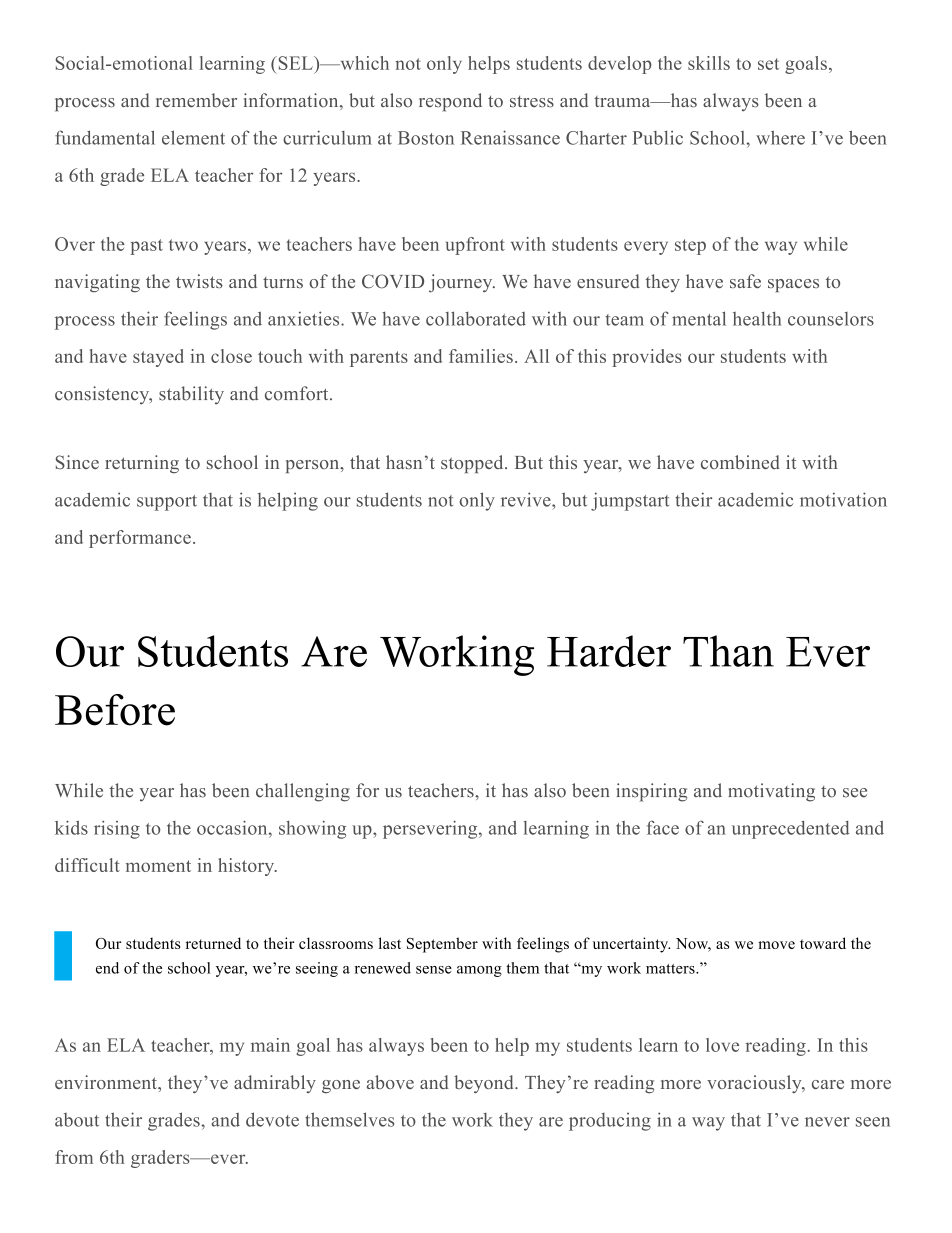  Describe the element at coordinates (791, 830) in the screenshot. I see `unprecedented` at that location.
